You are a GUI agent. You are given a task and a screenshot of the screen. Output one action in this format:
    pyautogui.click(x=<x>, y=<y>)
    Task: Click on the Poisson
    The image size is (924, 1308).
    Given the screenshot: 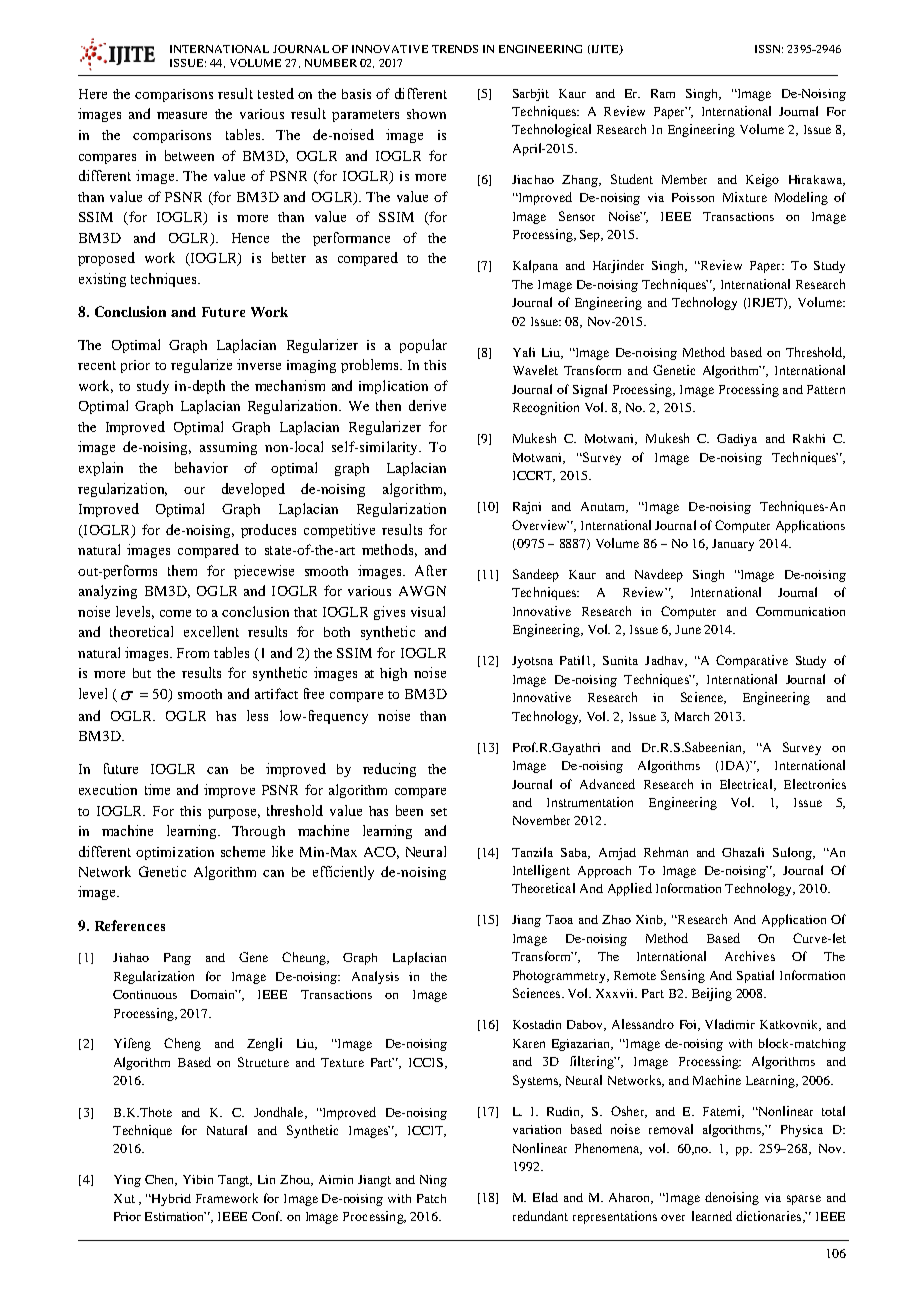 What is the action you would take?
    pyautogui.click(x=693, y=197)
